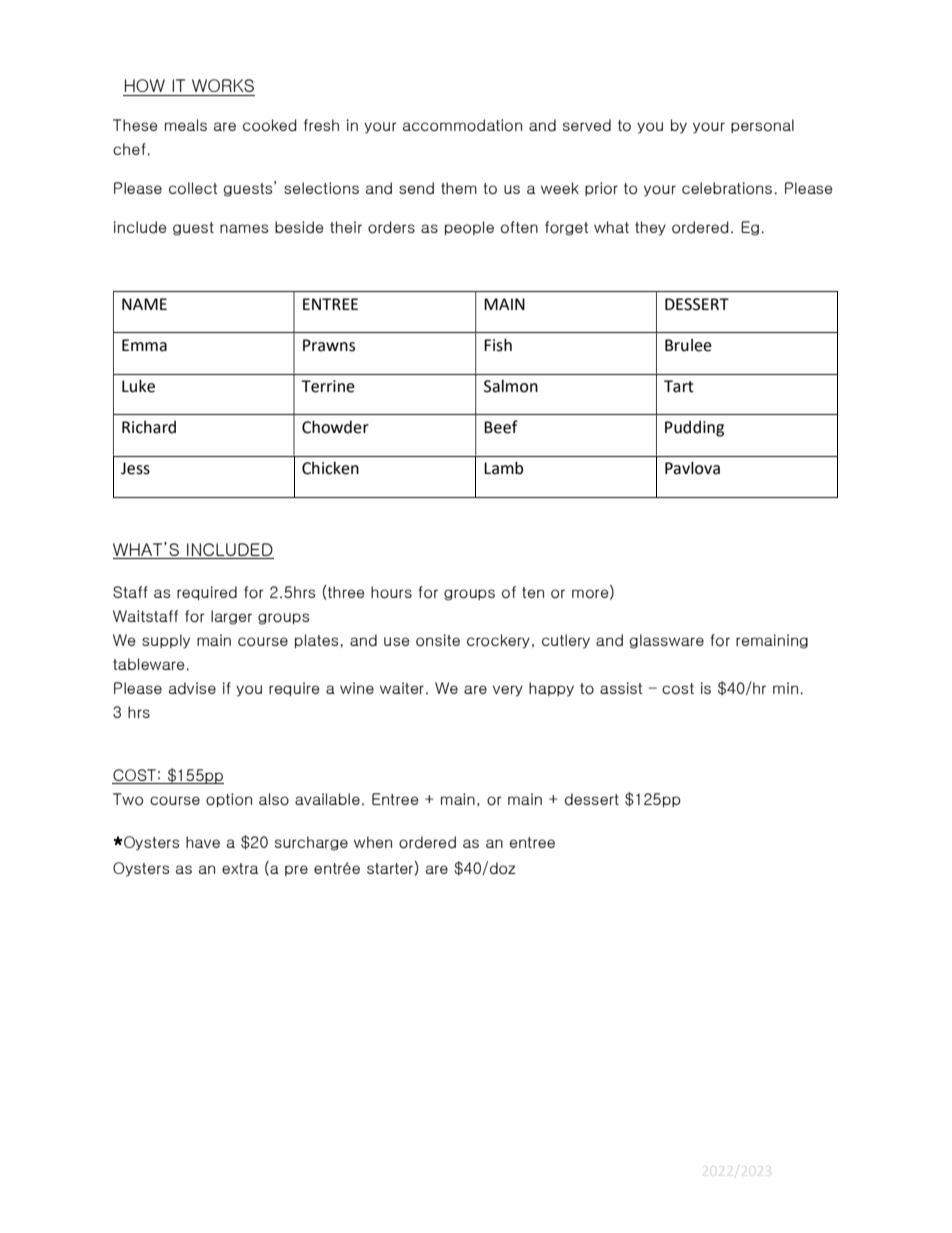 This document has width=952, height=1233. What do you see at coordinates (438, 640) in the document?
I see `onsite` at bounding box center [438, 640].
